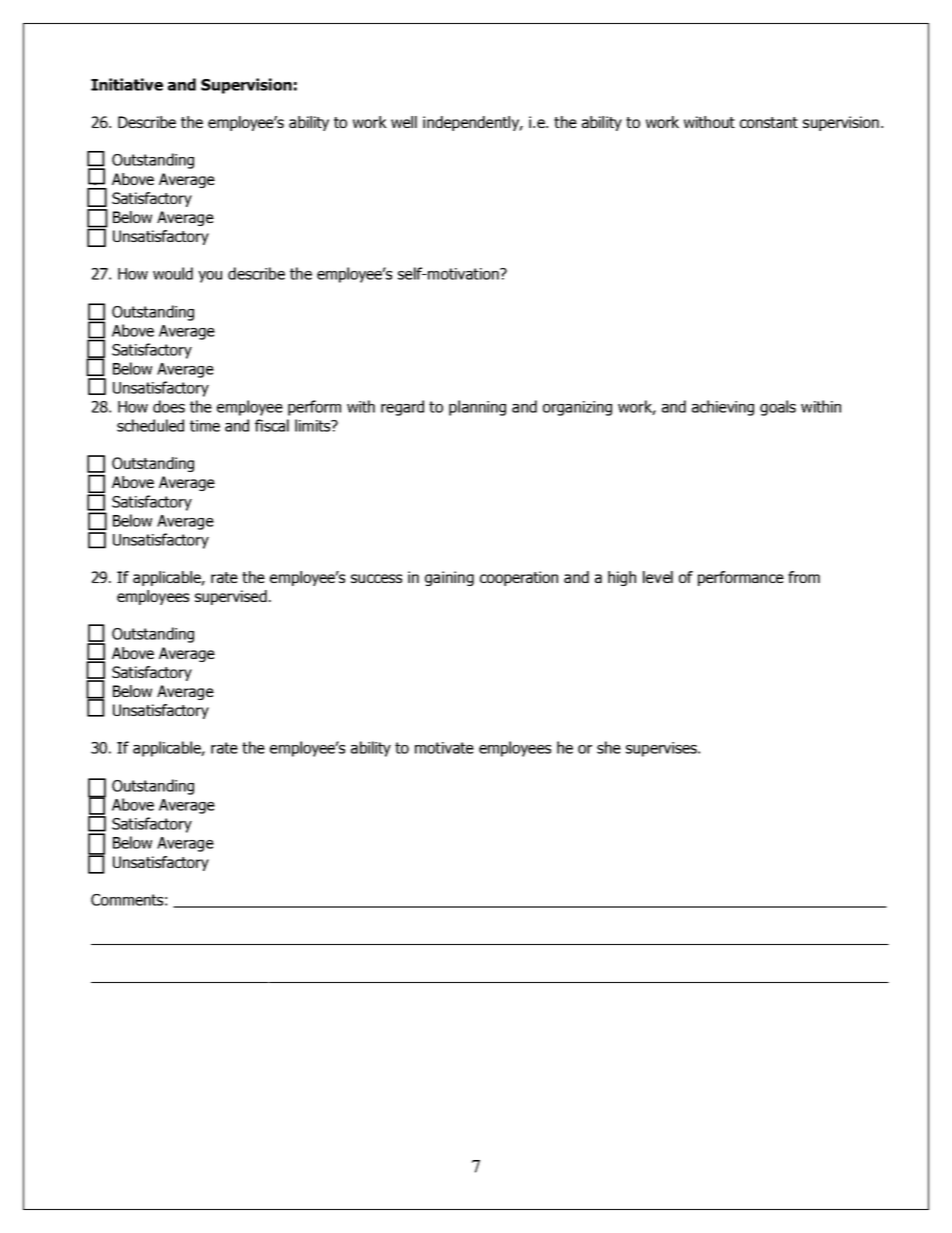  I want to click on Initiative, so click(127, 84).
